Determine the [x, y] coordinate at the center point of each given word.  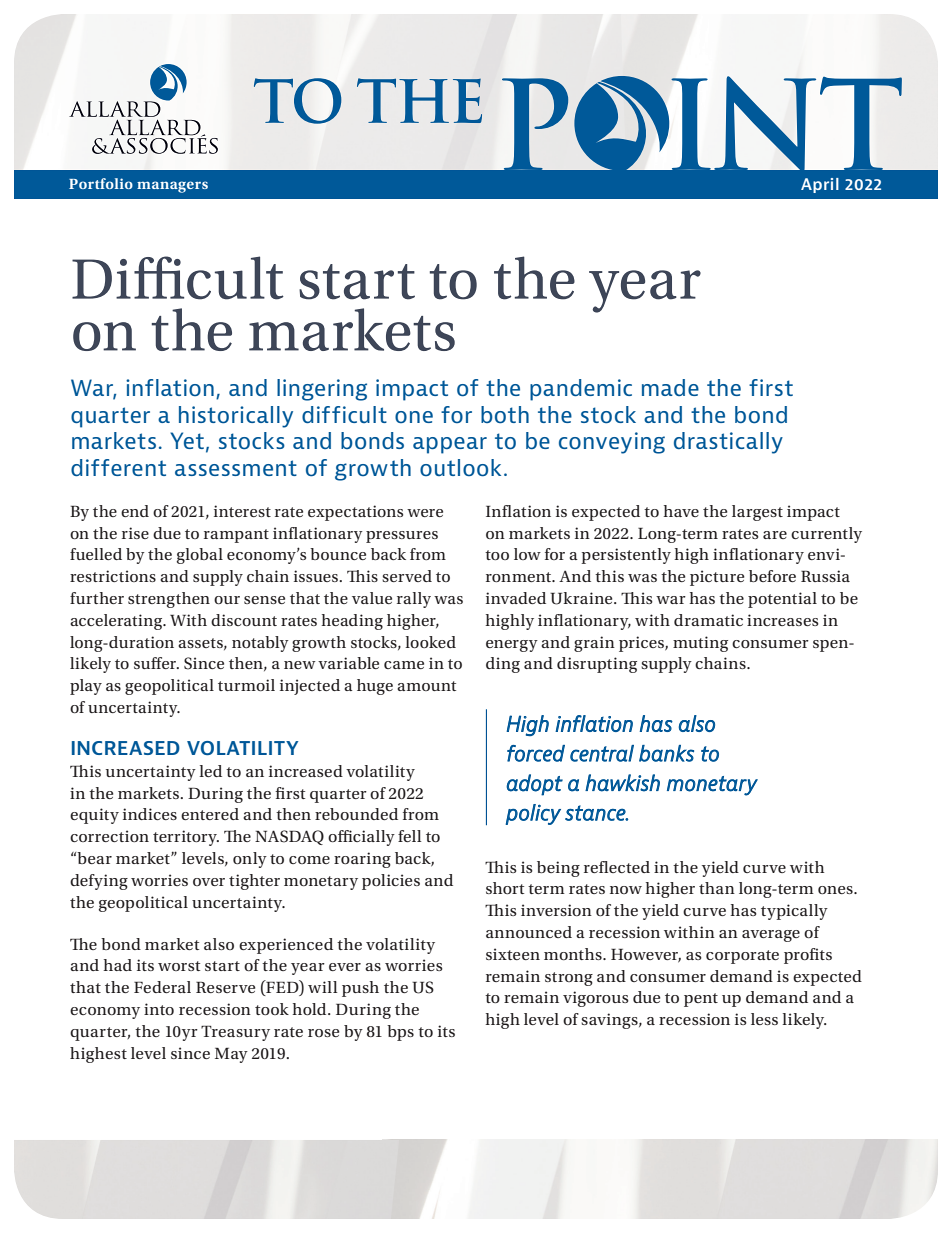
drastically [728, 443]
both [505, 415]
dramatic [708, 620]
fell [410, 836]
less [764, 1019]
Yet [187, 440]
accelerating [117, 622]
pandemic [581, 390]
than [717, 888]
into [159, 1009]
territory [186, 838]
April [820, 185]
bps [400, 1033]
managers [172, 187]
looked [430, 642]
